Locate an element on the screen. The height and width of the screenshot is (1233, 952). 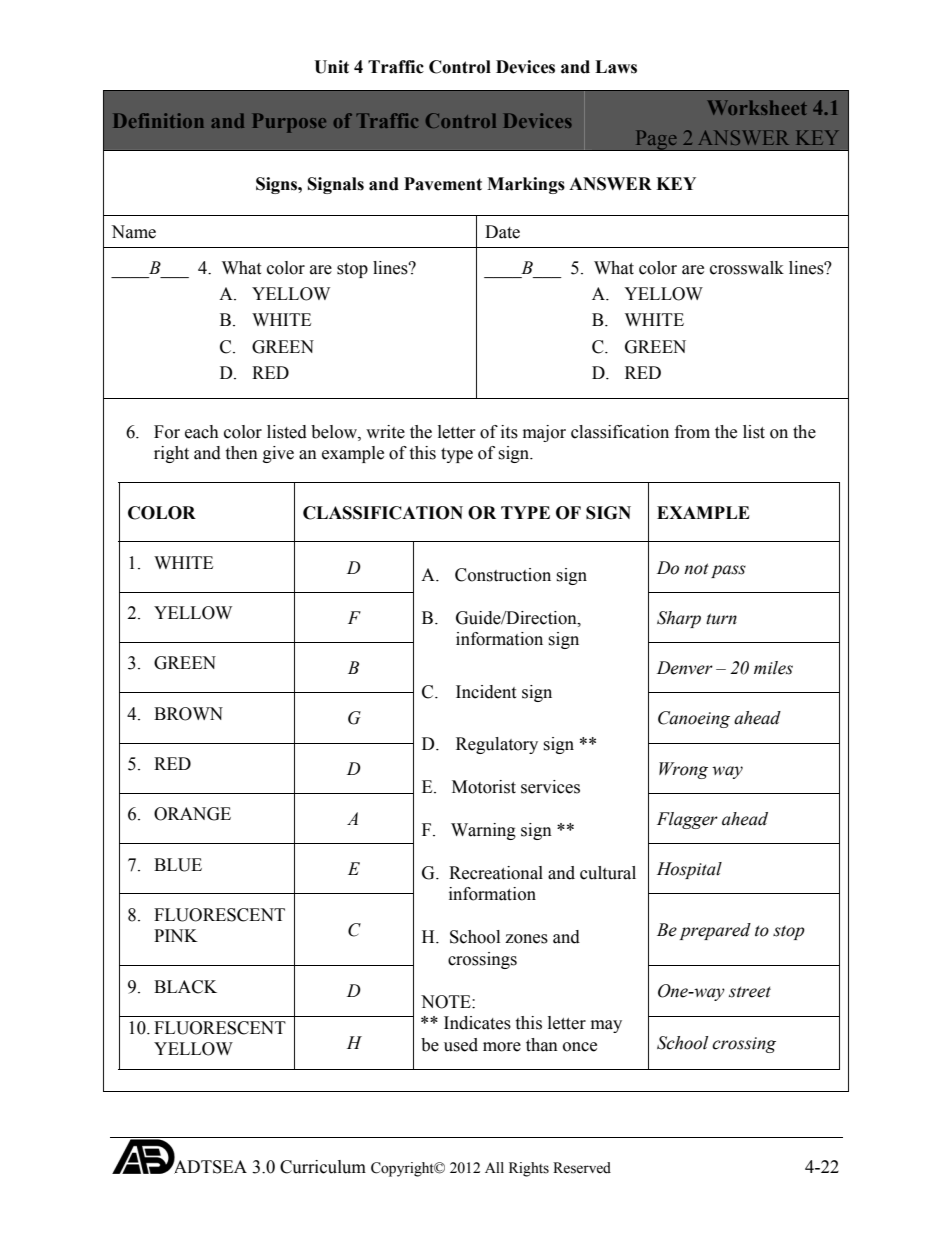
Construction is located at coordinates (503, 575).
